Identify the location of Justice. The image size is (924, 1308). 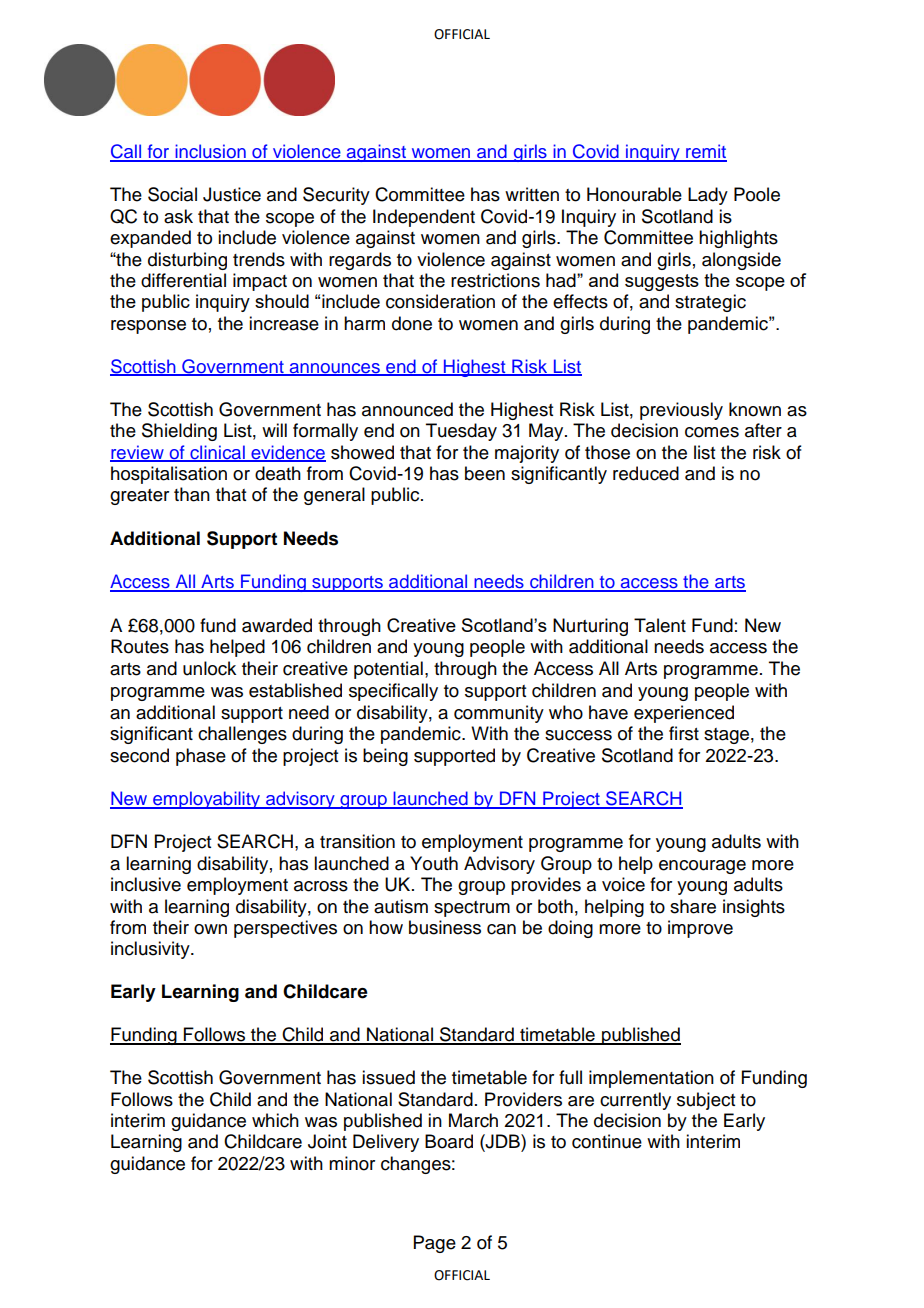
(232, 194).
